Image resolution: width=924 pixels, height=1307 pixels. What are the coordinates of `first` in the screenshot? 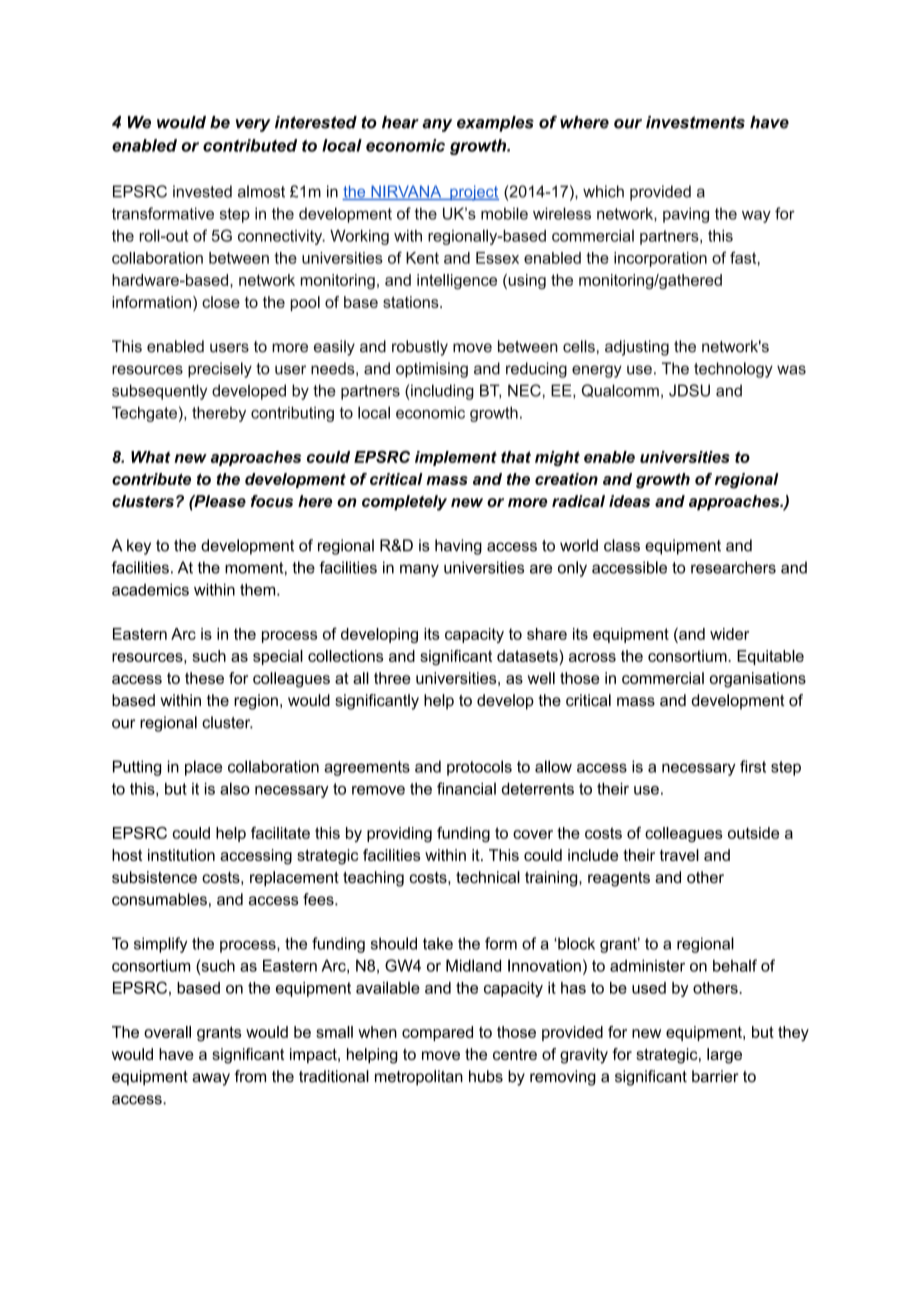 It's located at (753, 766).
